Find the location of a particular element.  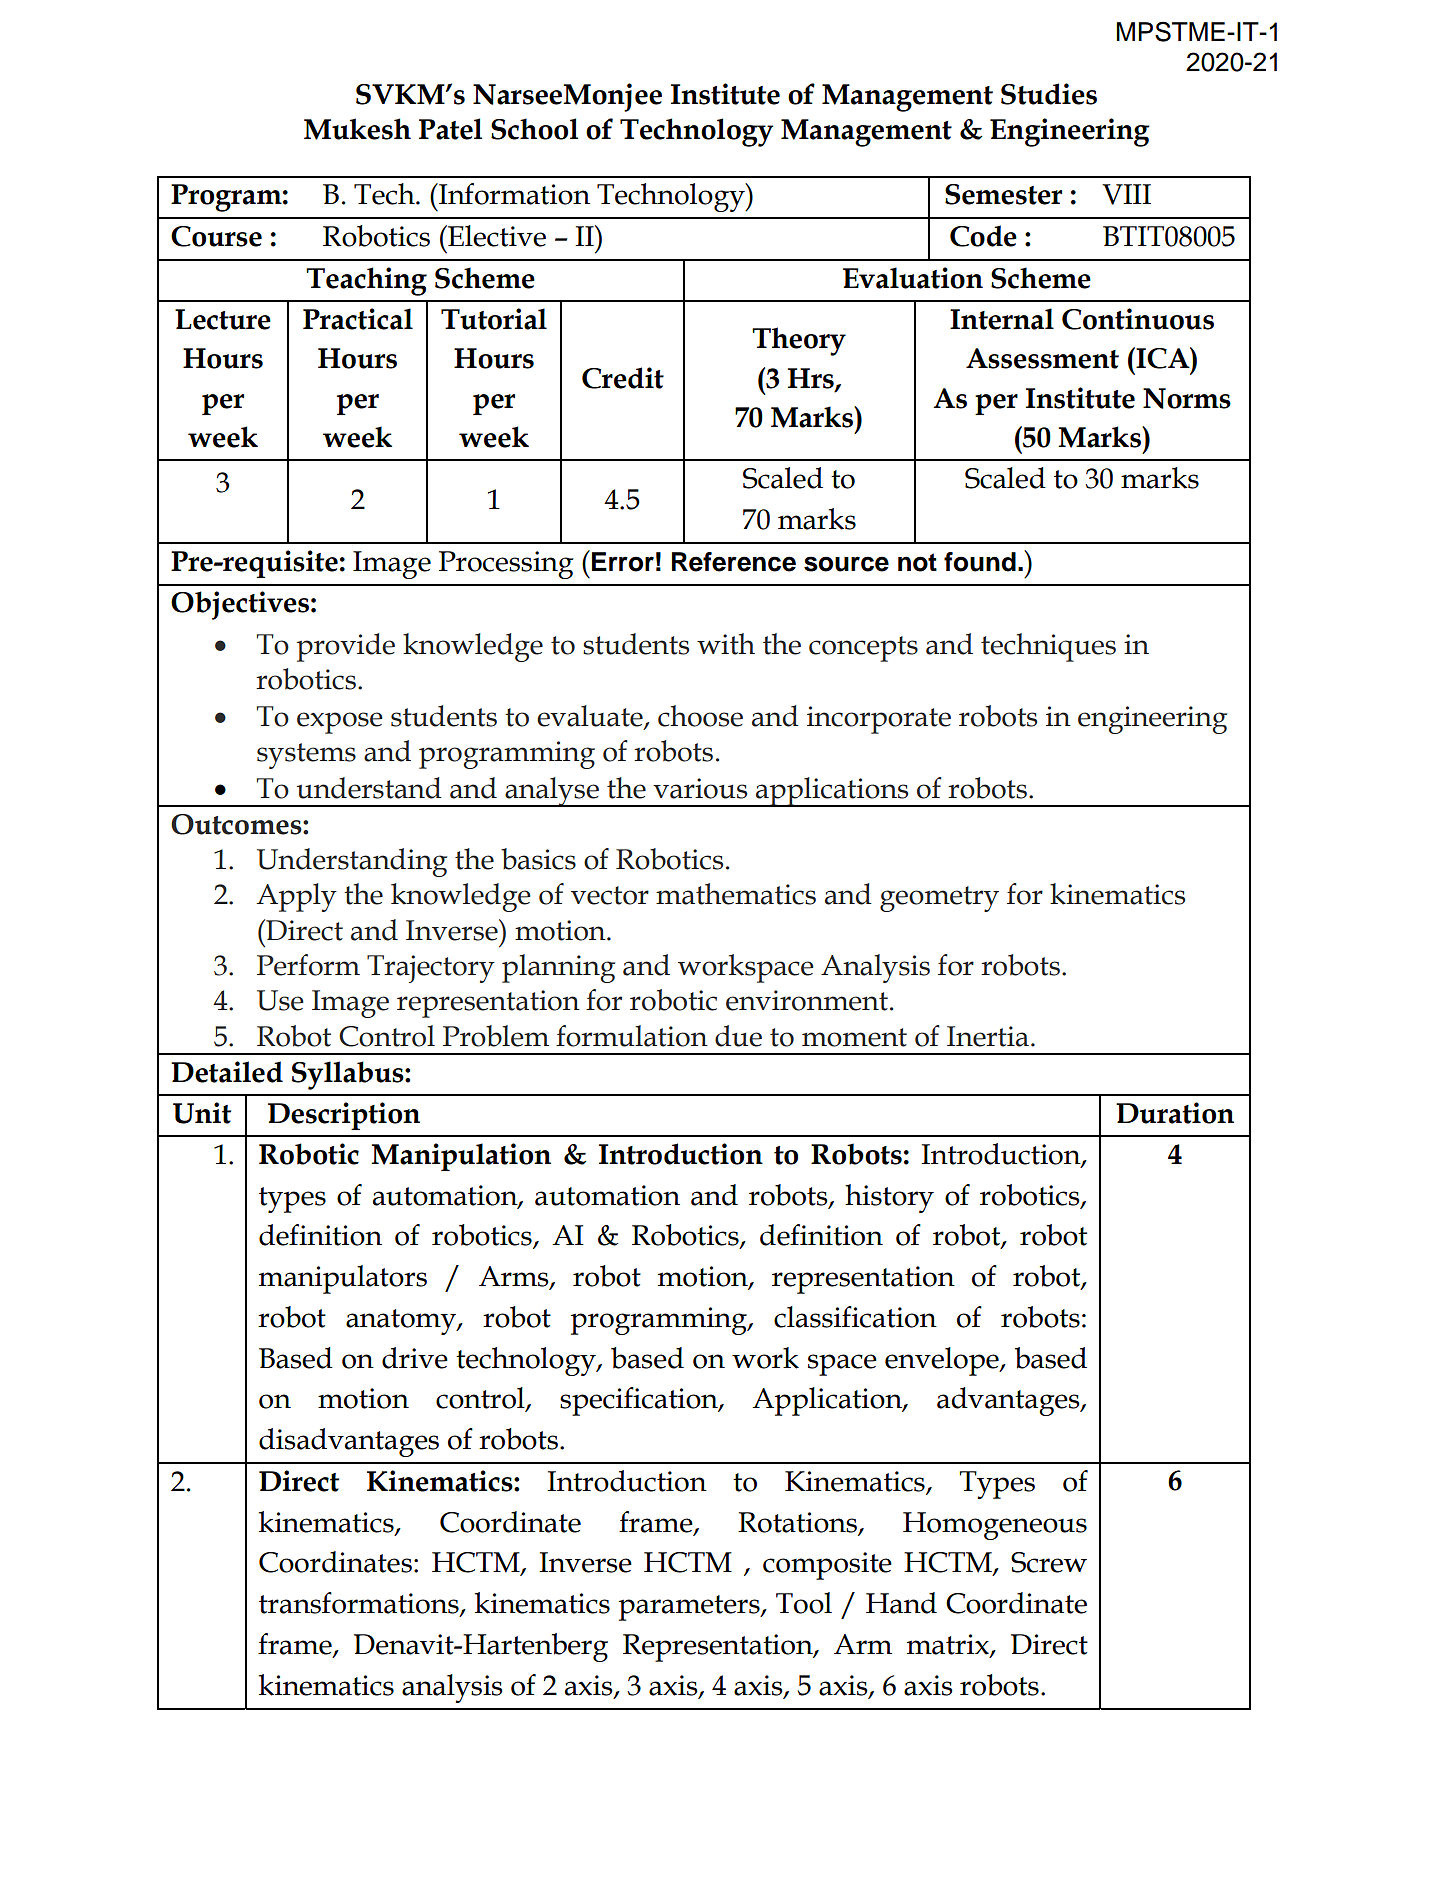

not is located at coordinates (917, 562).
